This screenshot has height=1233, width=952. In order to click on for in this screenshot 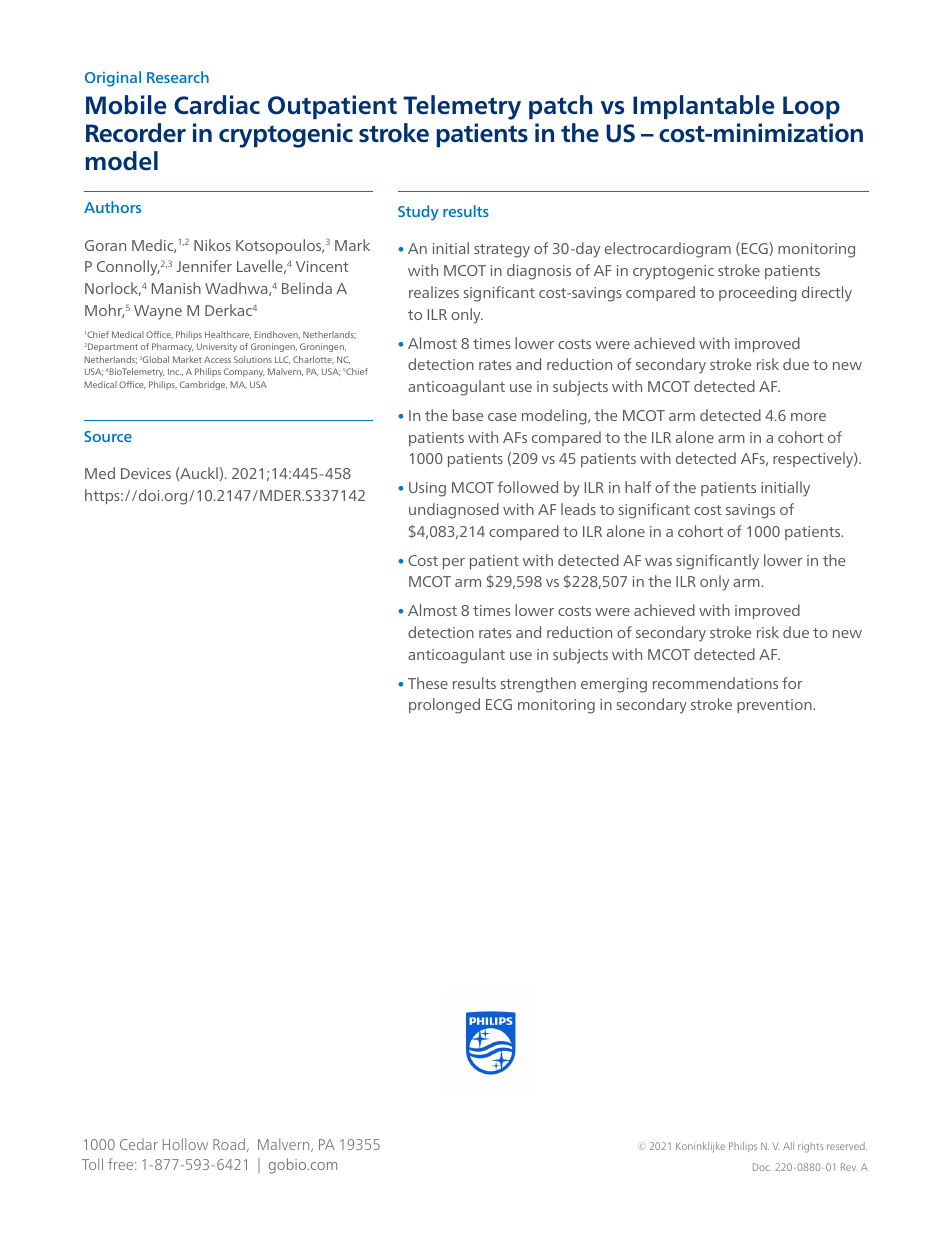, I will do `click(792, 683)`.
